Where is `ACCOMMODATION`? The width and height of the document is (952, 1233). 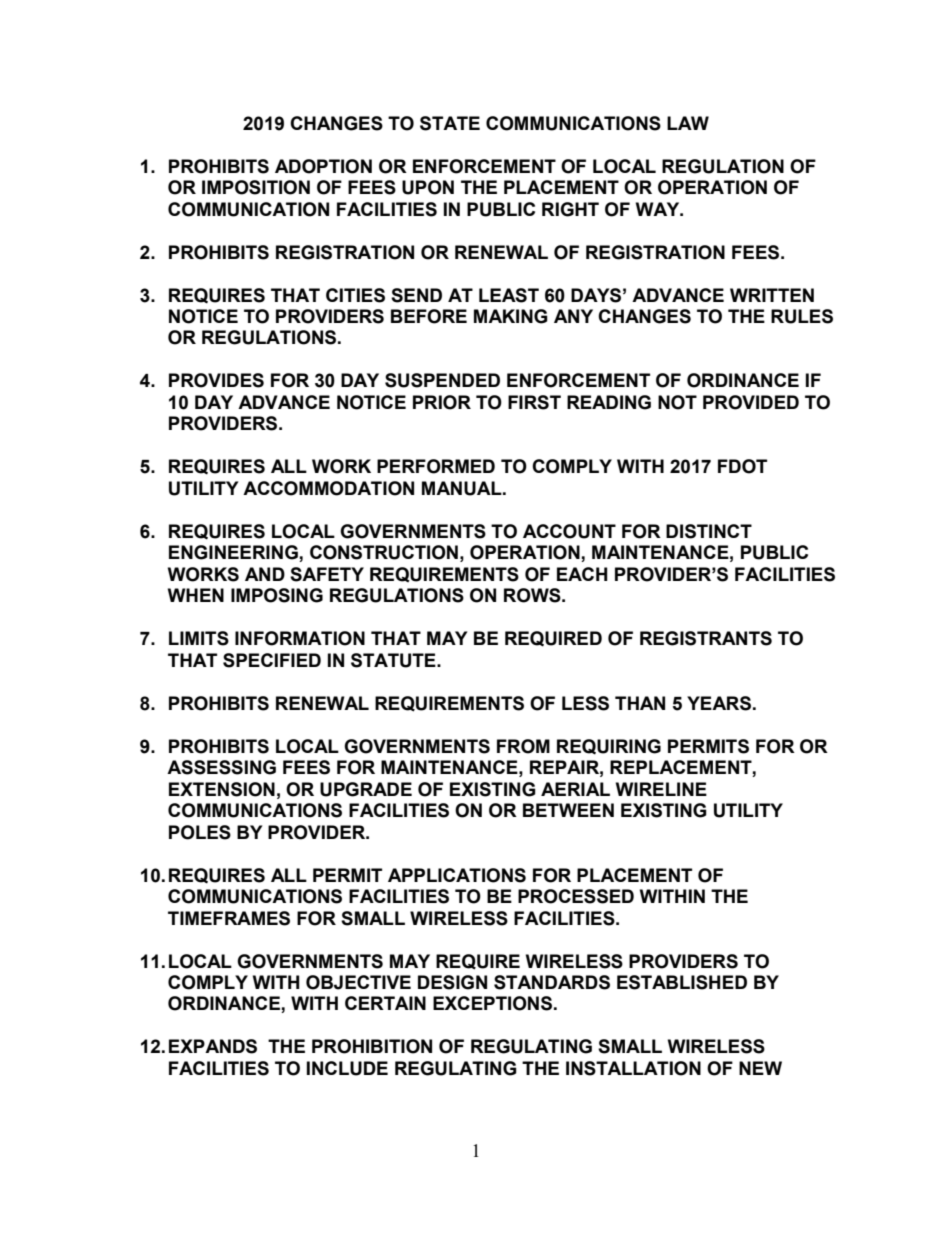
ACCOMMODATION is located at coordinates (328, 488).
